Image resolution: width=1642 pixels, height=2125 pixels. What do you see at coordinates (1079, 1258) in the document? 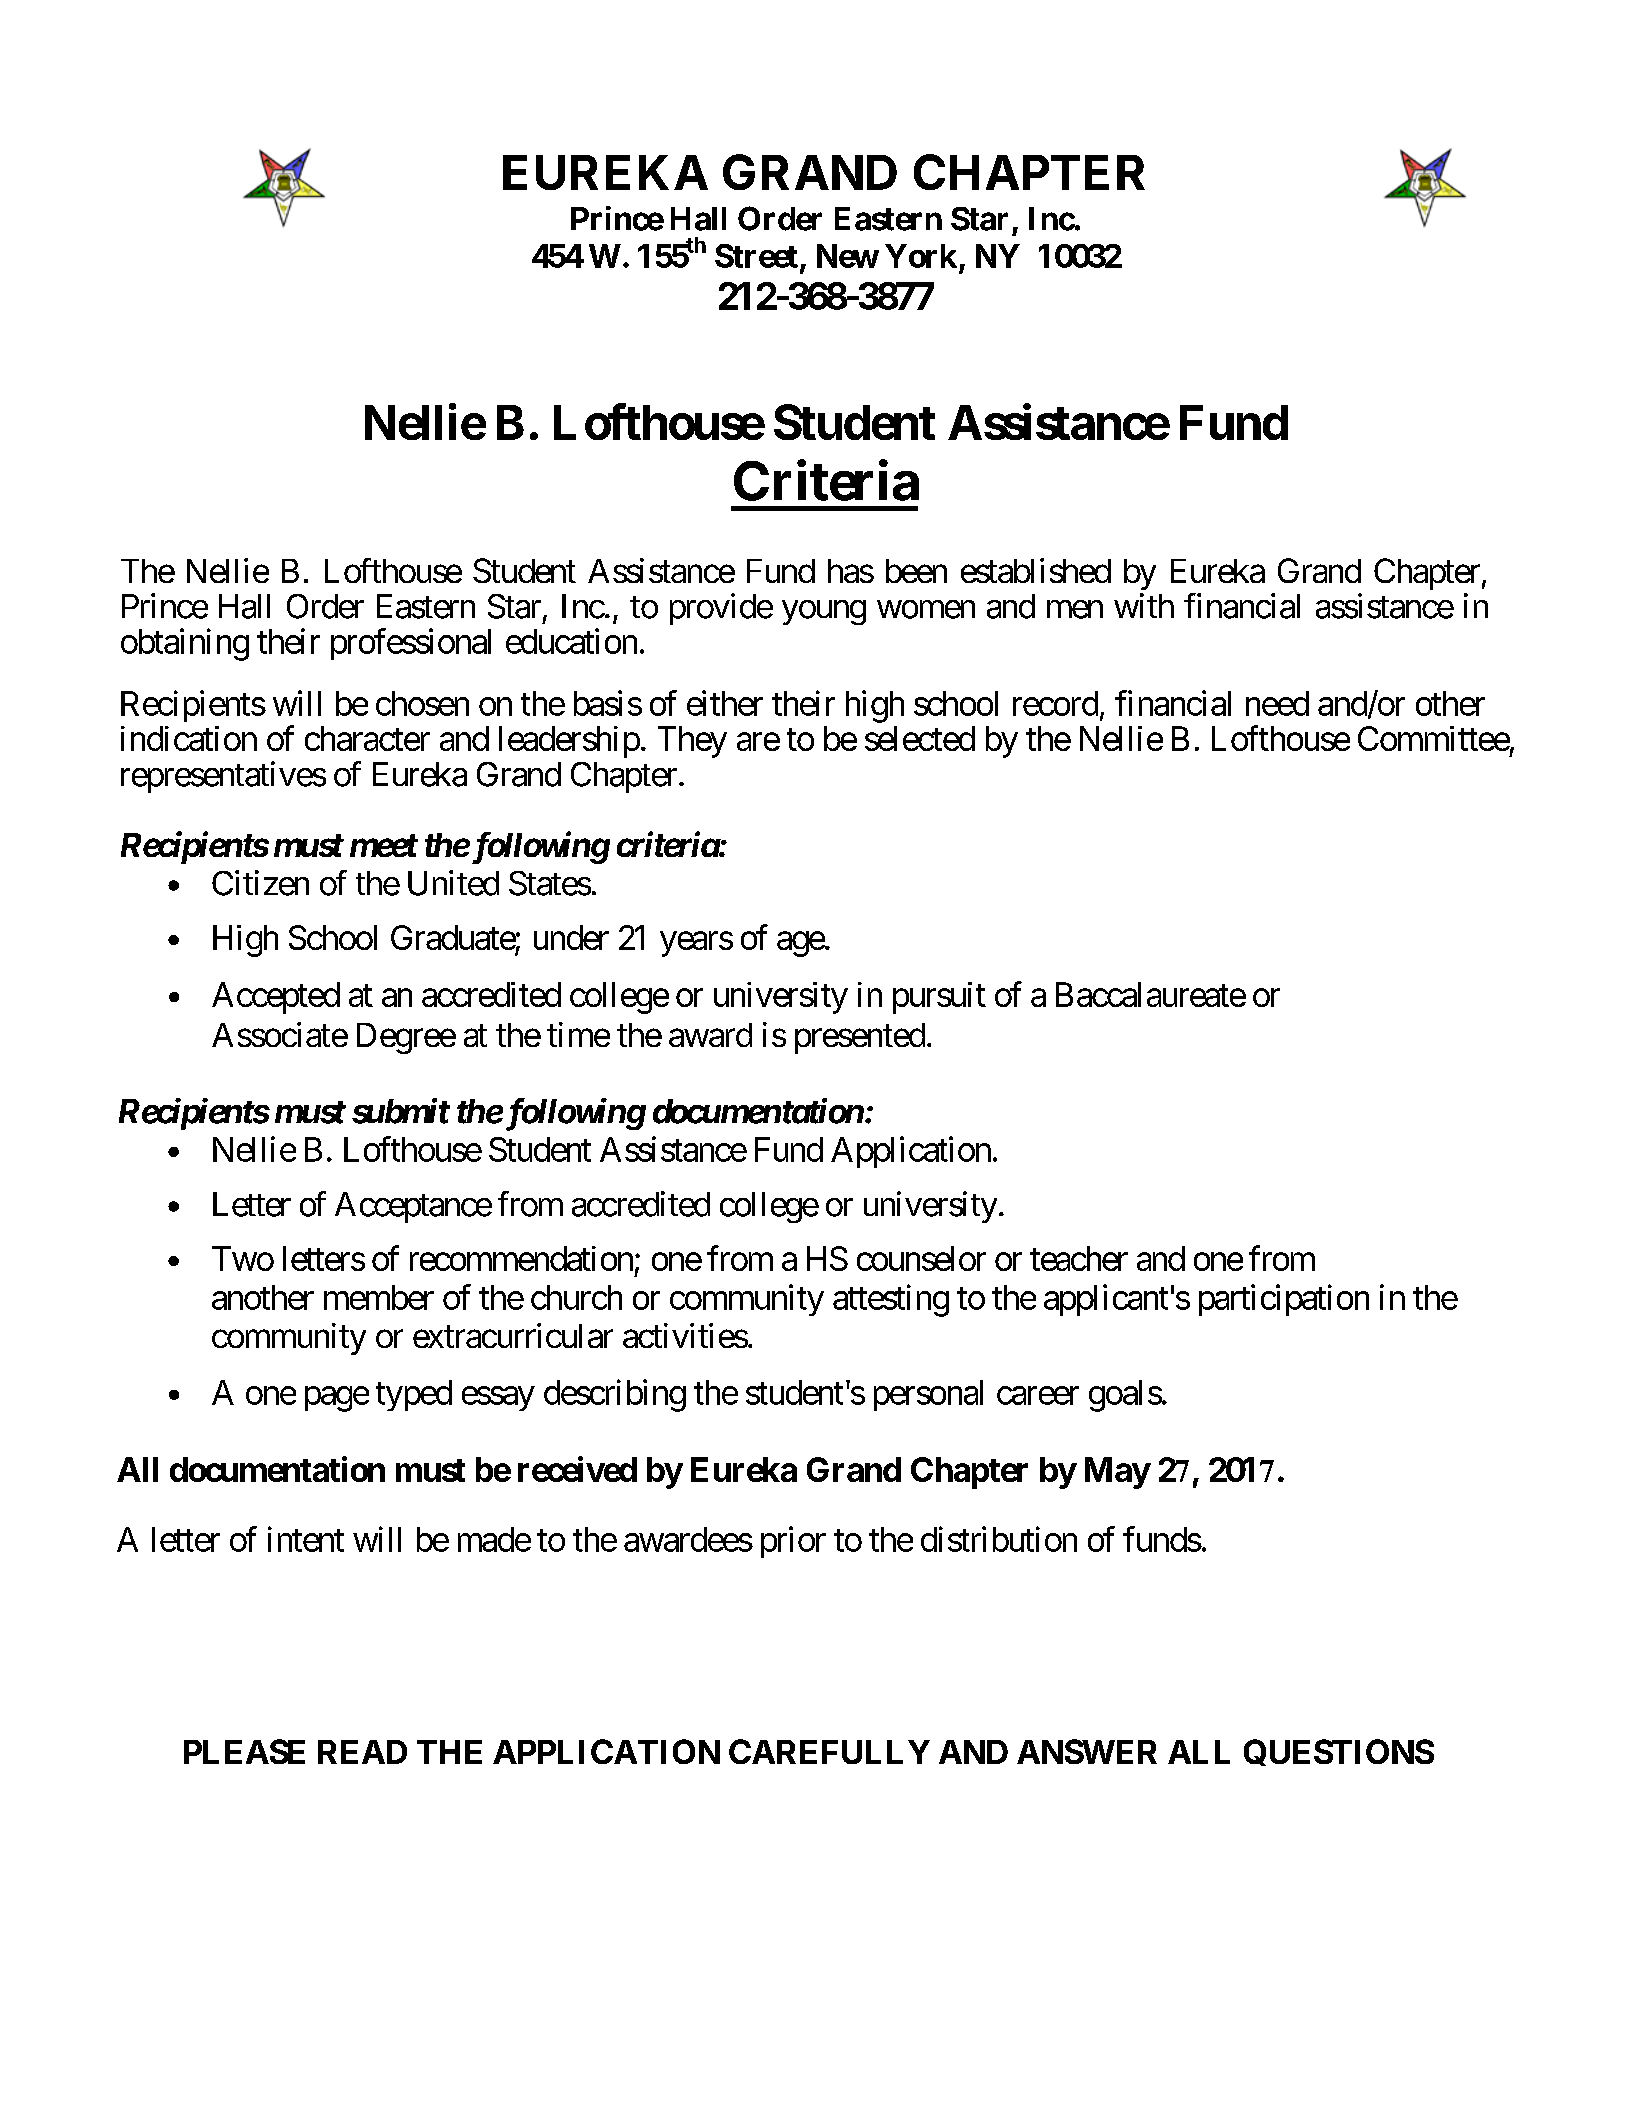
I see `teacher` at bounding box center [1079, 1258].
